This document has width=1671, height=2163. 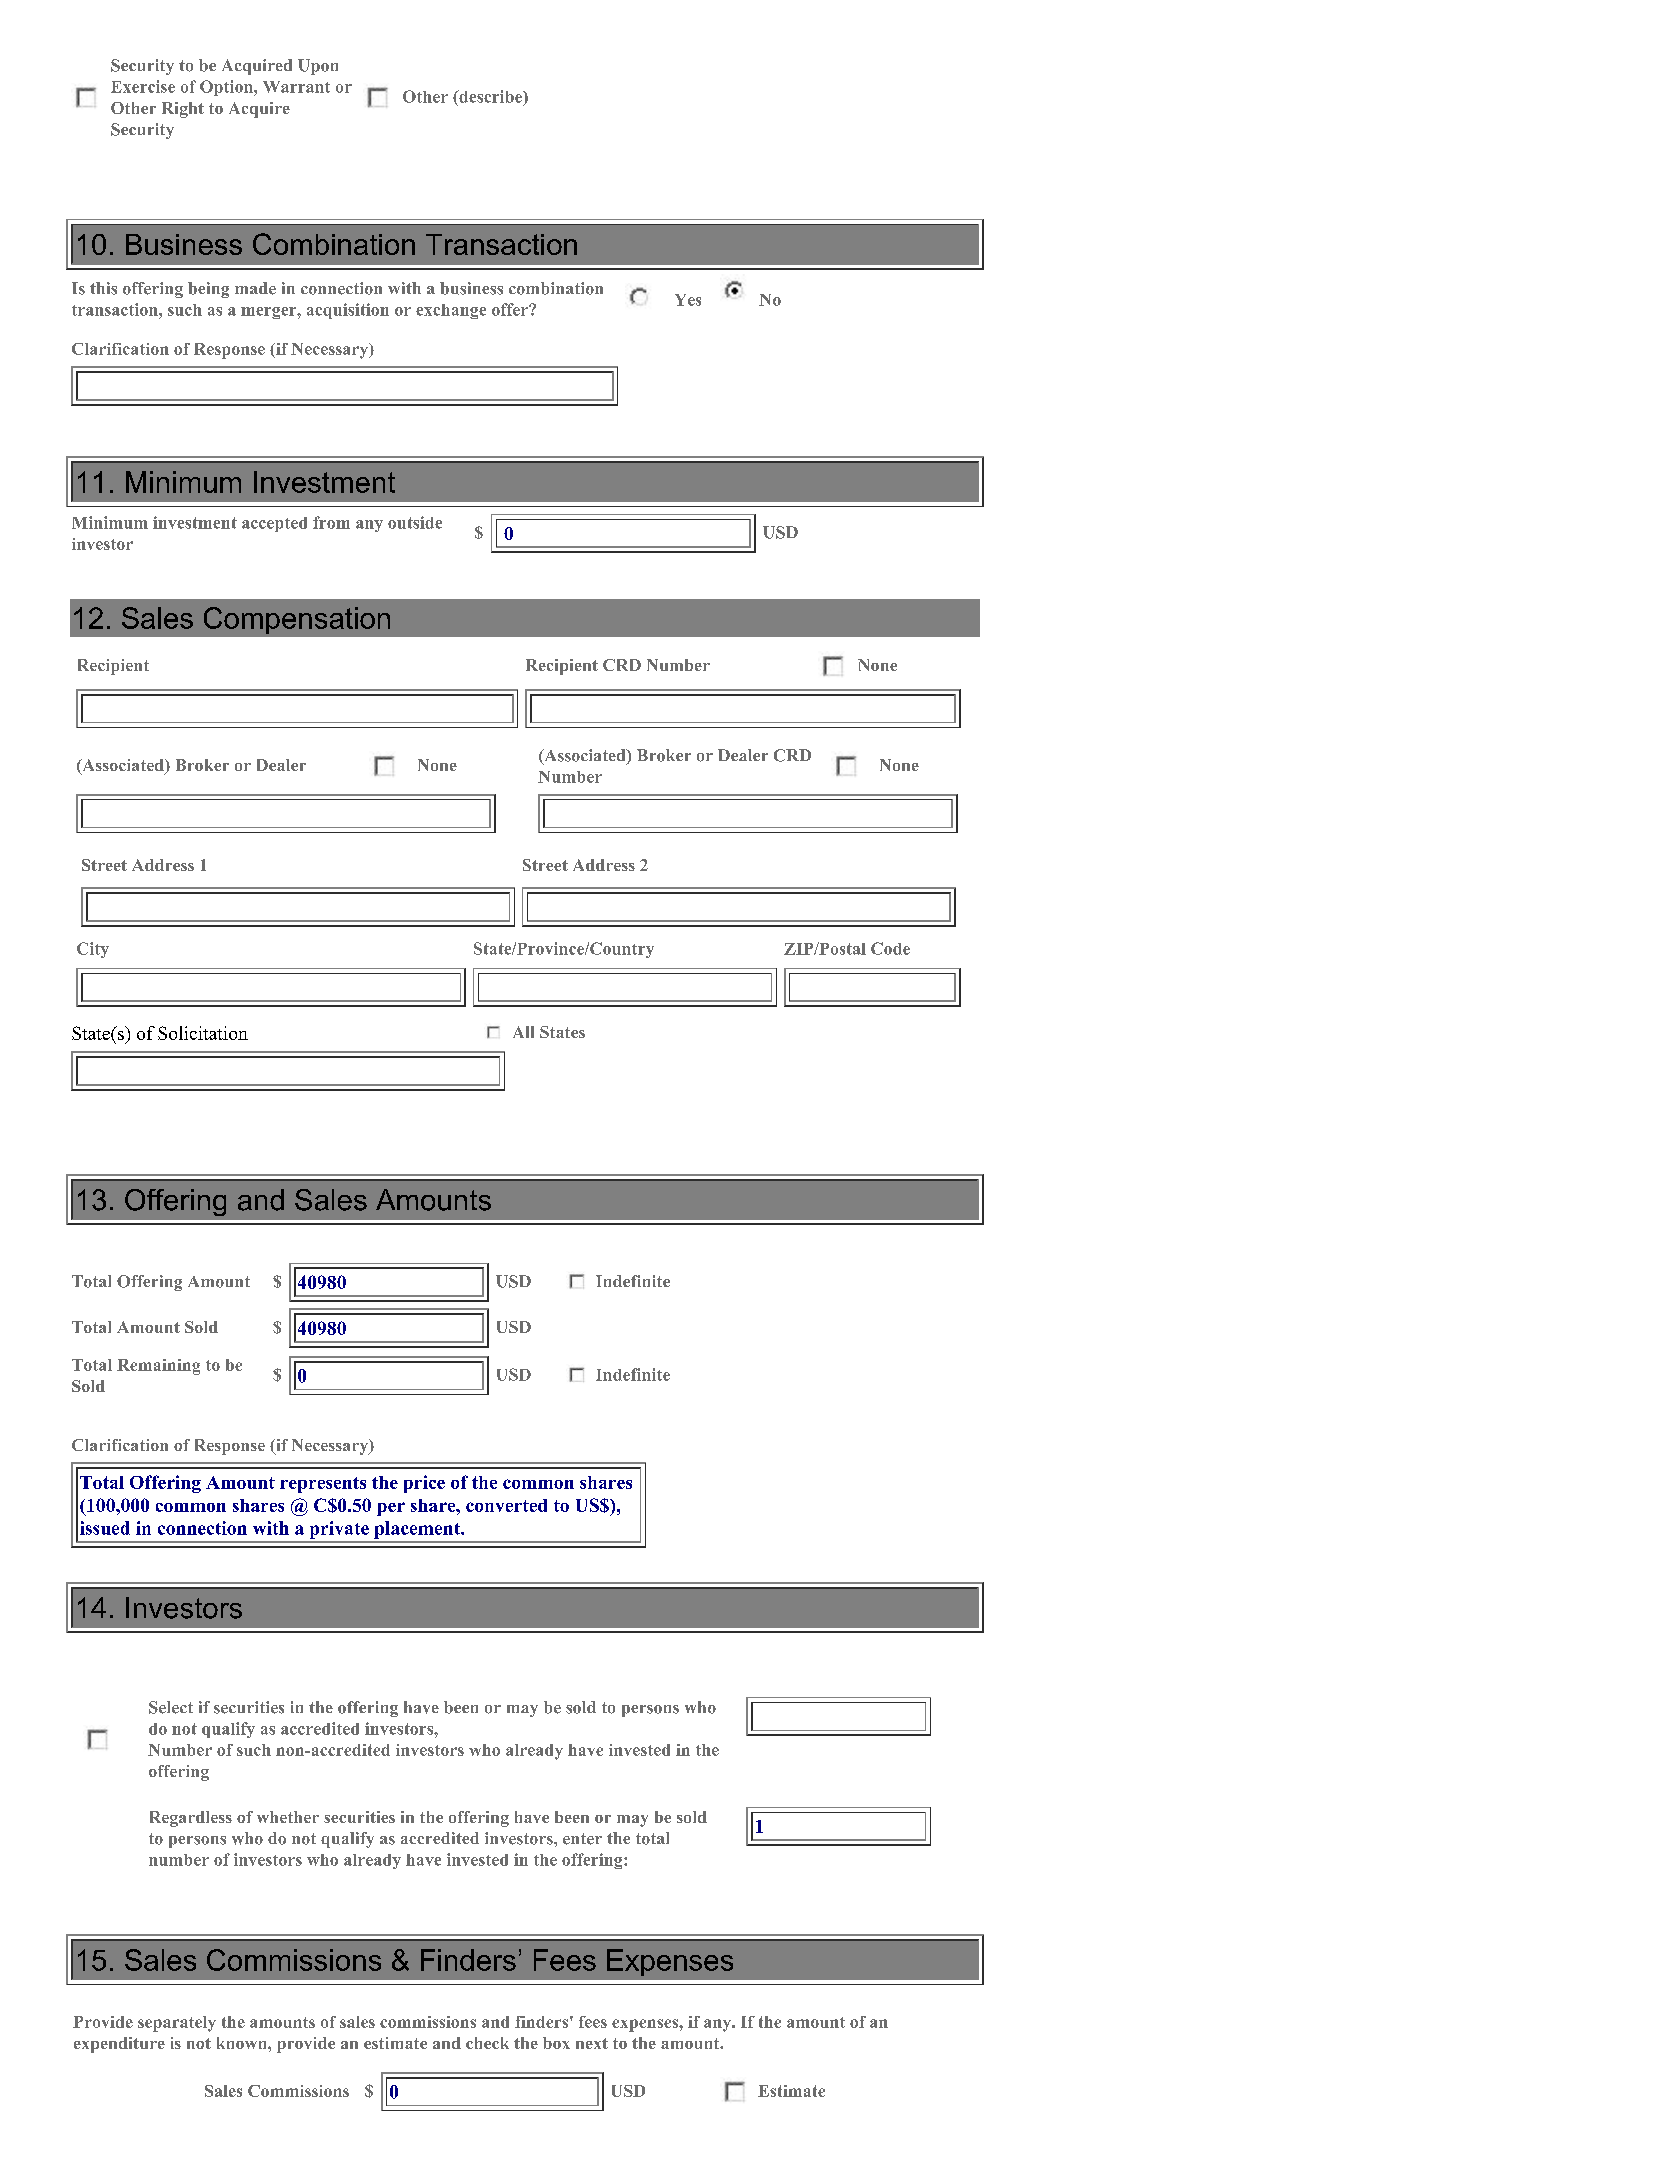 What do you see at coordinates (177, 2024) in the document?
I see `separately` at bounding box center [177, 2024].
